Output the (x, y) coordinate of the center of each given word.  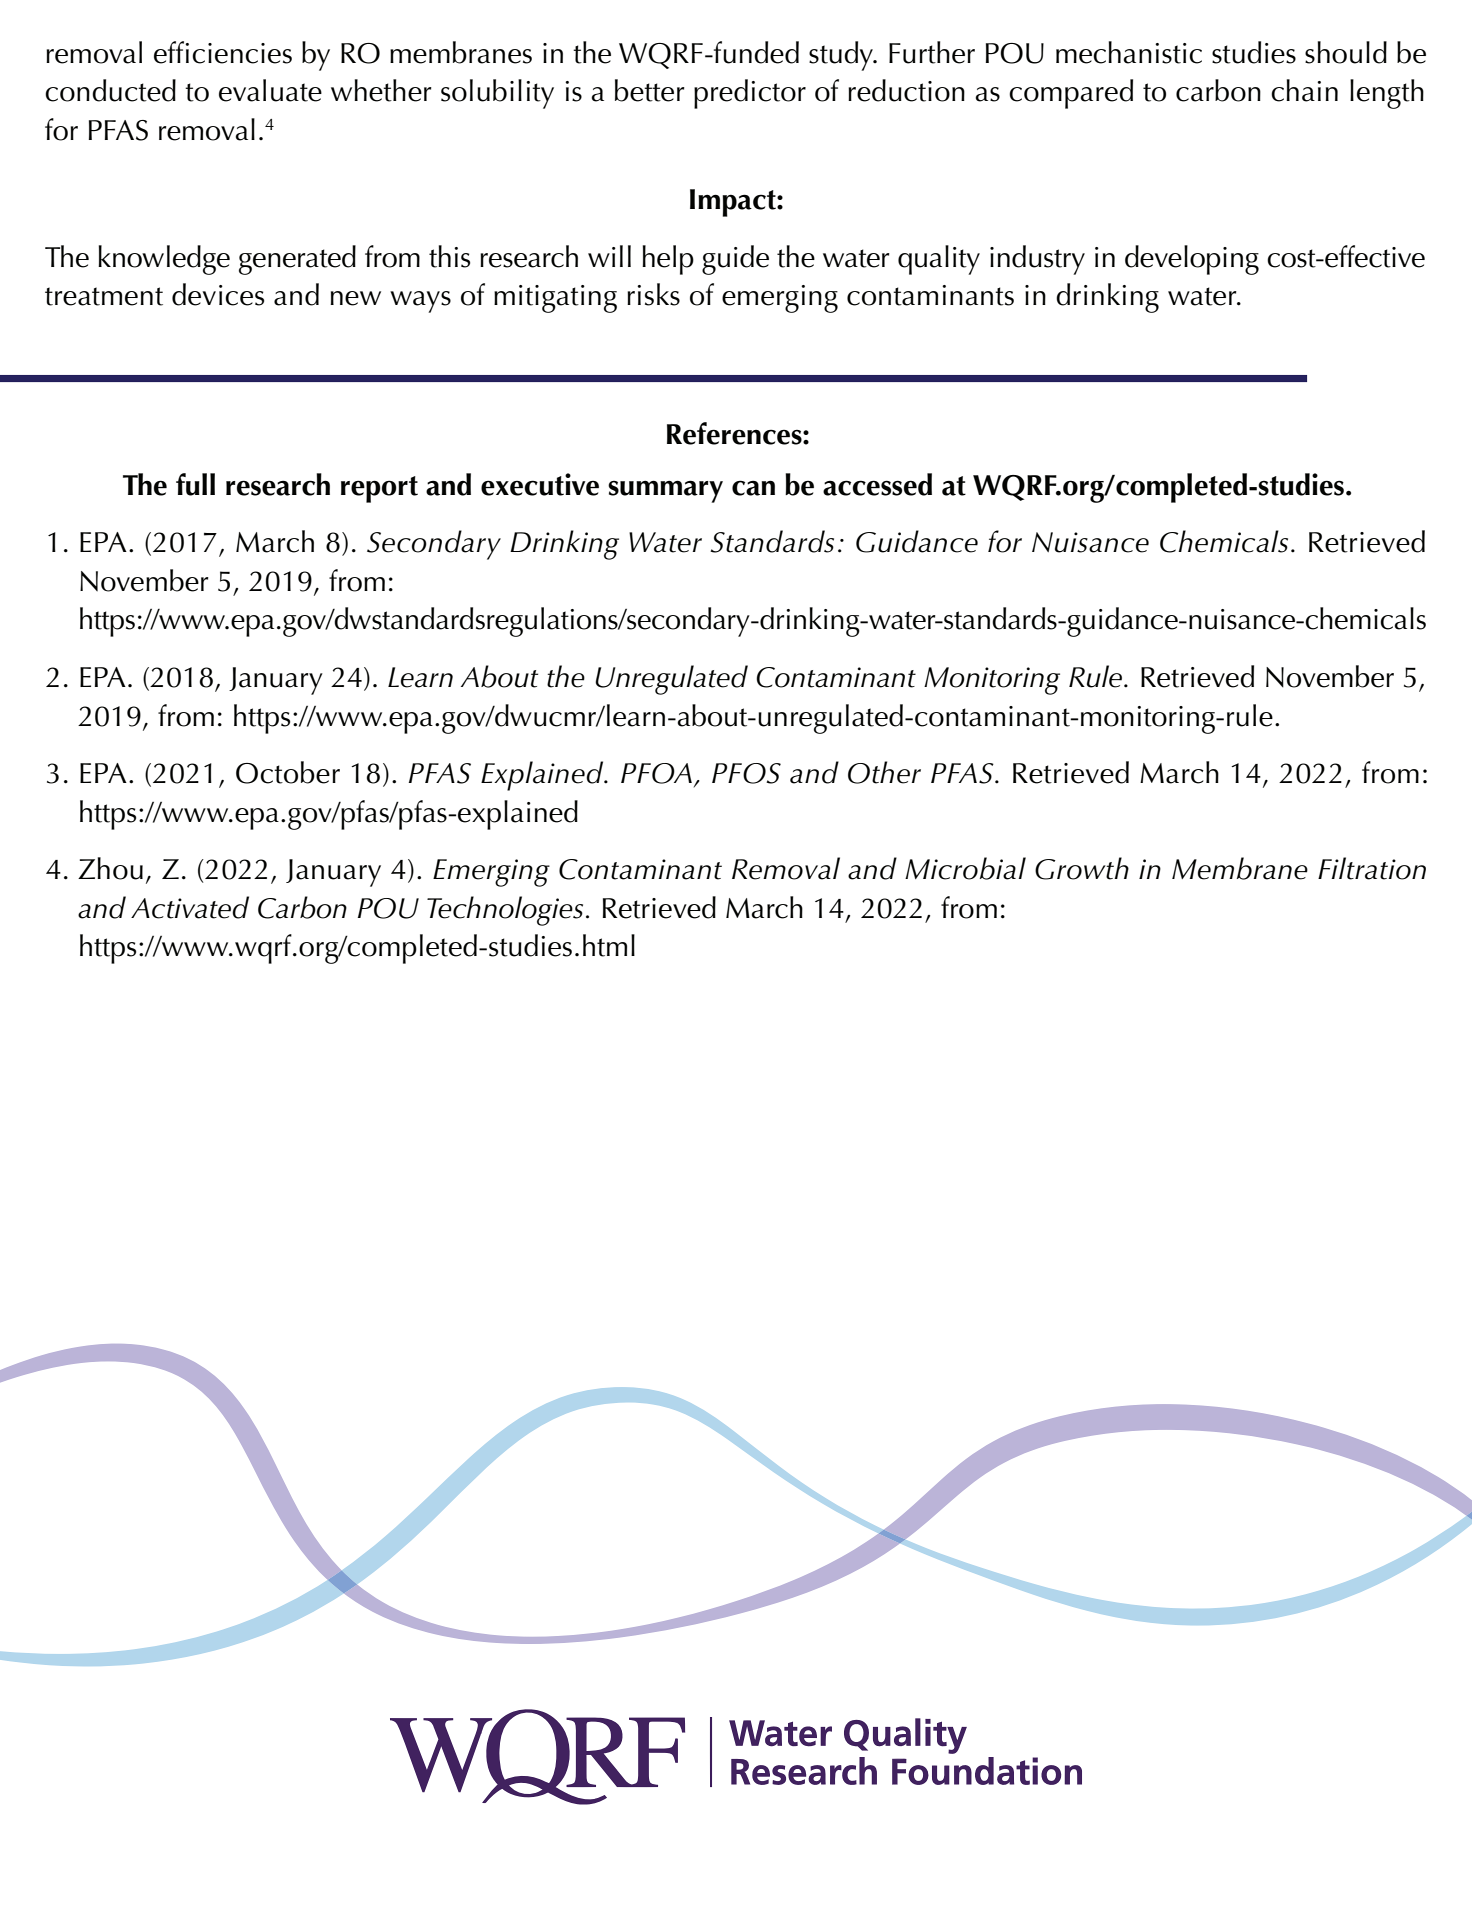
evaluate (270, 90)
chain (1304, 90)
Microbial (965, 868)
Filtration (1372, 868)
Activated (190, 907)
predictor (750, 94)
